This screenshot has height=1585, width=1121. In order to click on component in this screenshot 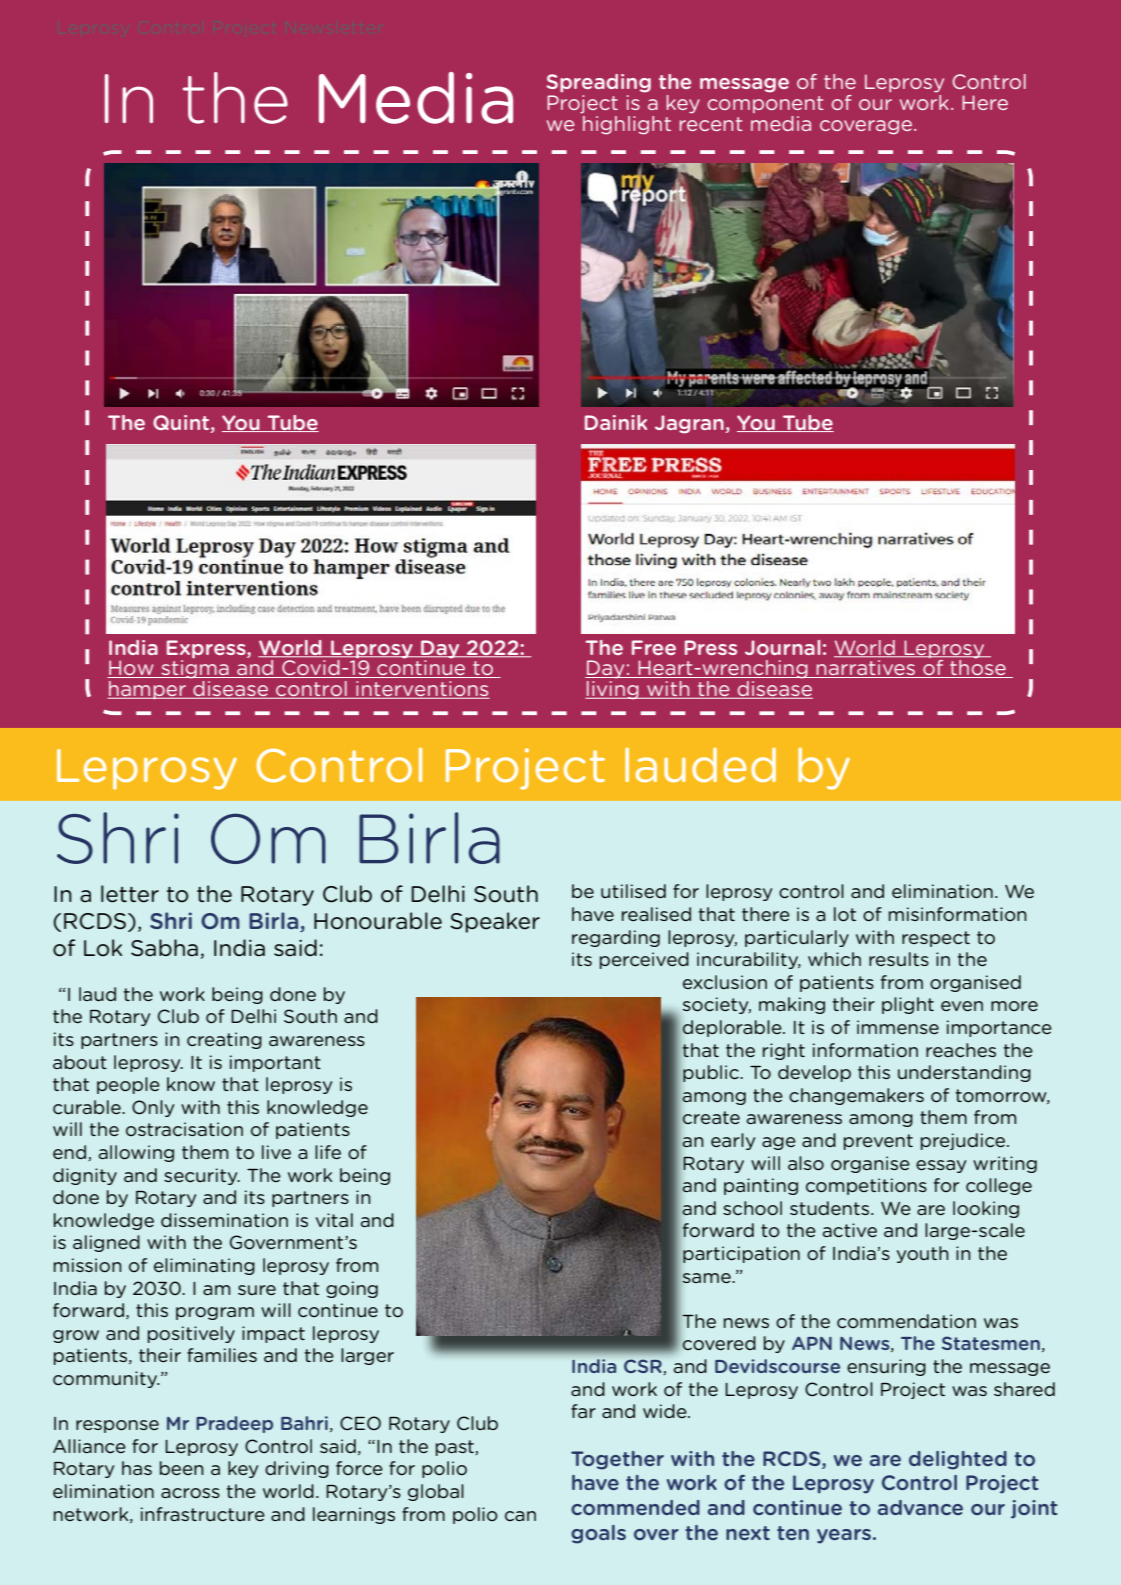, I will do `click(766, 104)`.
